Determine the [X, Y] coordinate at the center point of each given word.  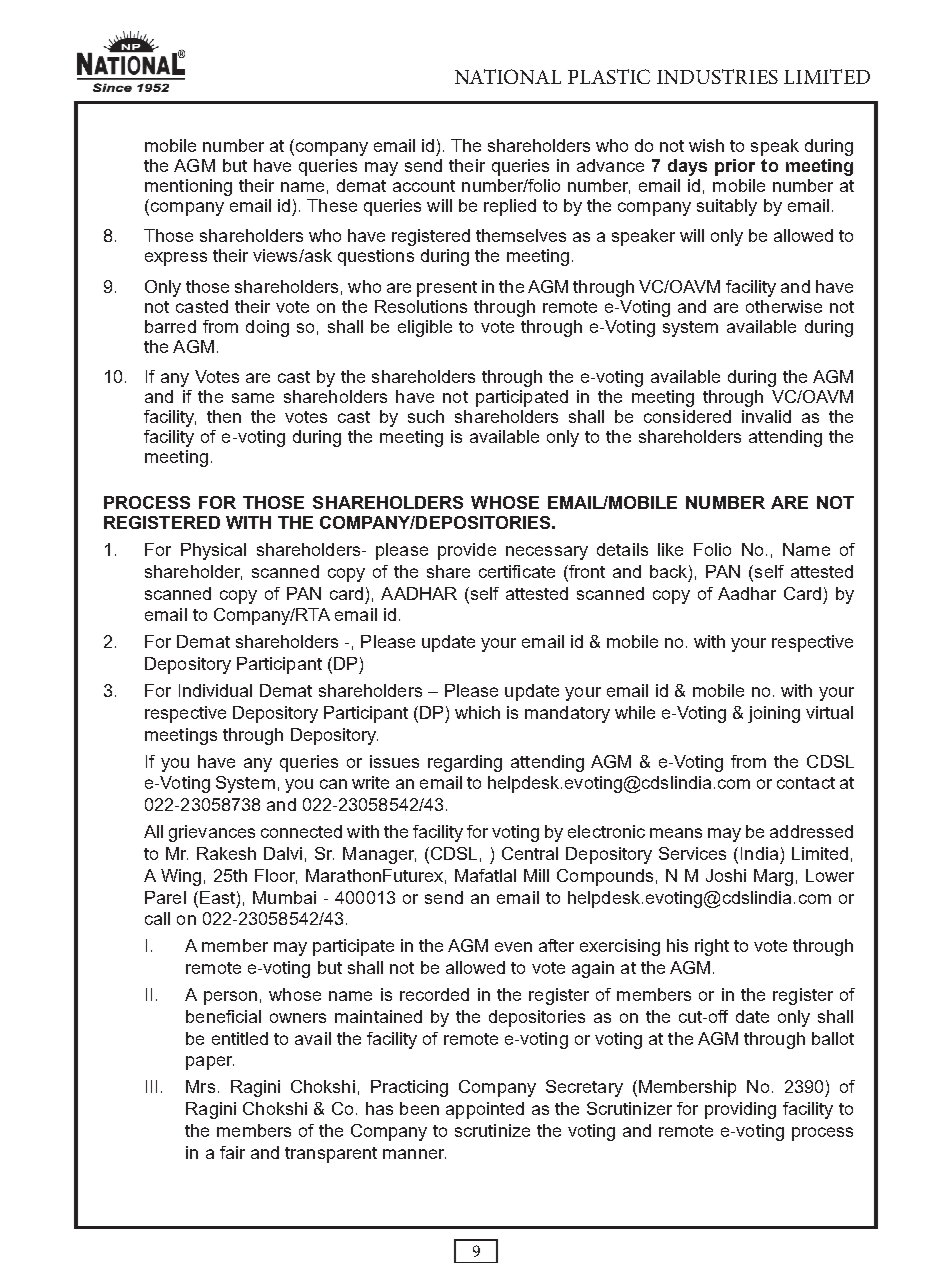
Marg [773, 877]
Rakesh [226, 853]
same [253, 398]
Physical [213, 551]
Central [530, 853]
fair [232, 1152]
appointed [485, 1110]
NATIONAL [508, 76]
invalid [766, 416]
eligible [425, 328]
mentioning [188, 187]
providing [740, 1110]
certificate [517, 571]
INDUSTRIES [717, 76]
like [670, 549]
